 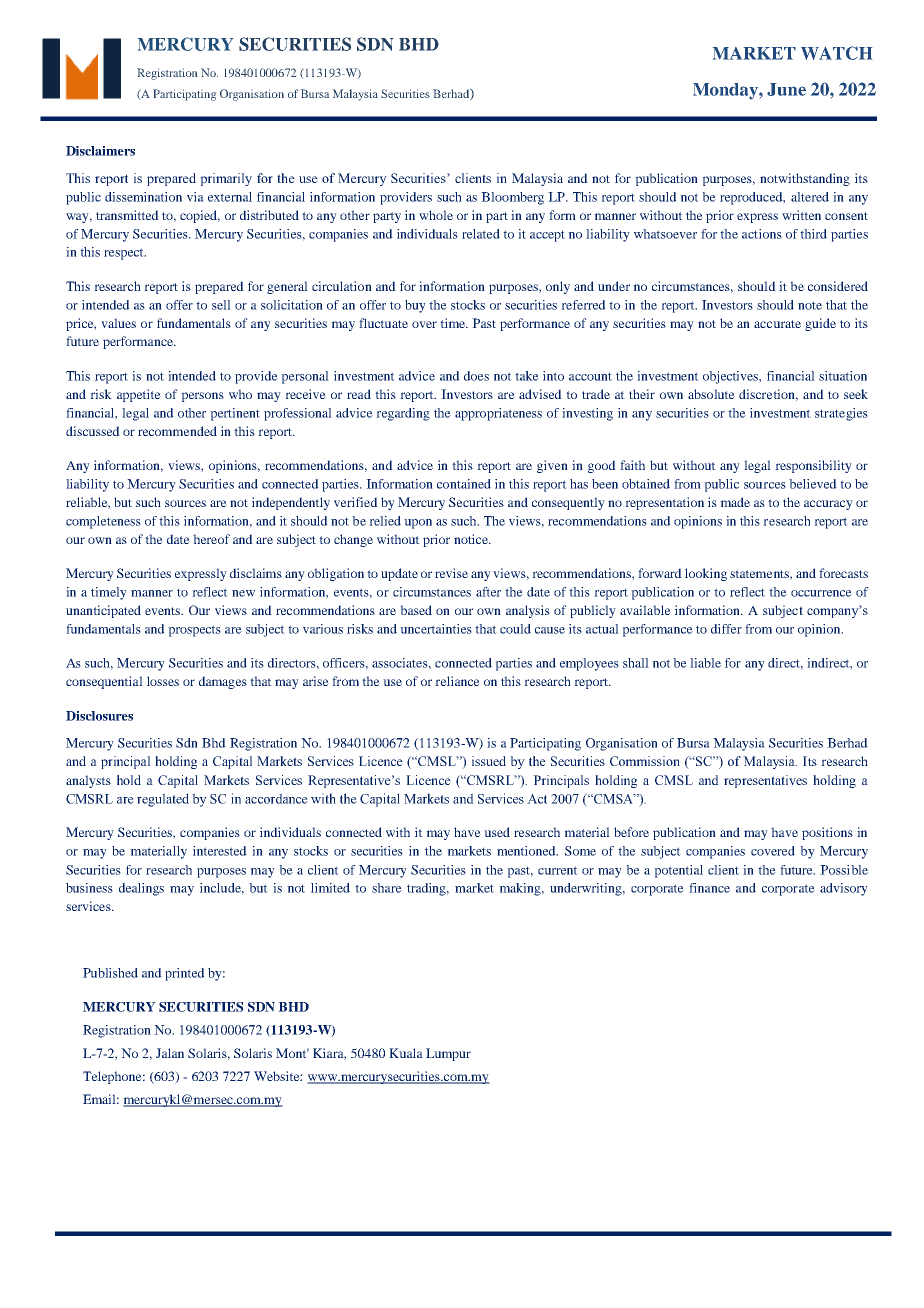 What do you see at coordinates (221, 305) in the screenshot?
I see `sell` at bounding box center [221, 305].
